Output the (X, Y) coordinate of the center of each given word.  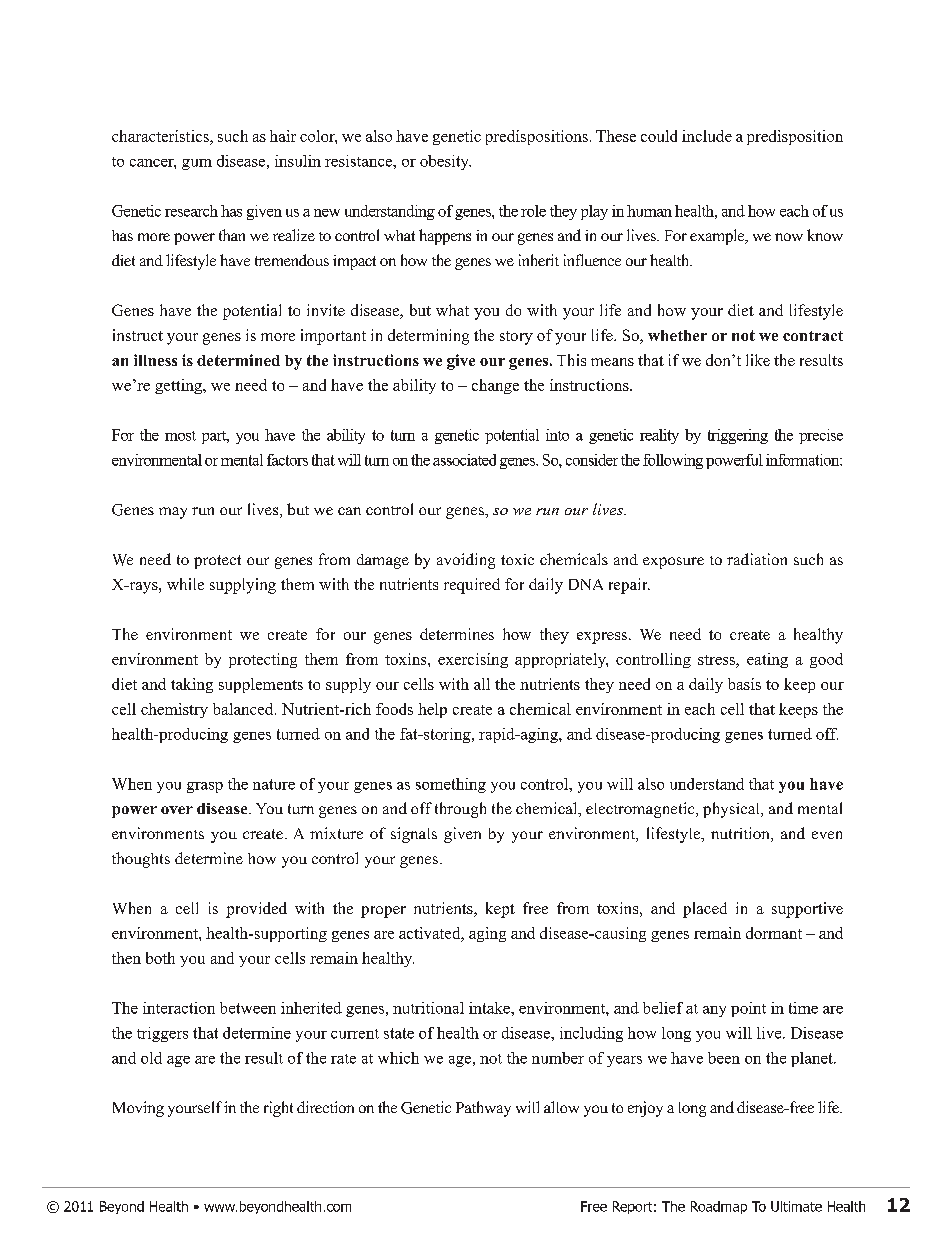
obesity (445, 162)
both (160, 958)
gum (197, 164)
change (495, 386)
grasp (205, 787)
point (748, 1009)
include (707, 136)
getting (179, 386)
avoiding (466, 561)
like (758, 360)
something (451, 785)
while (185, 584)
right (278, 1109)
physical (732, 810)
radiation (757, 559)
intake (490, 1008)
